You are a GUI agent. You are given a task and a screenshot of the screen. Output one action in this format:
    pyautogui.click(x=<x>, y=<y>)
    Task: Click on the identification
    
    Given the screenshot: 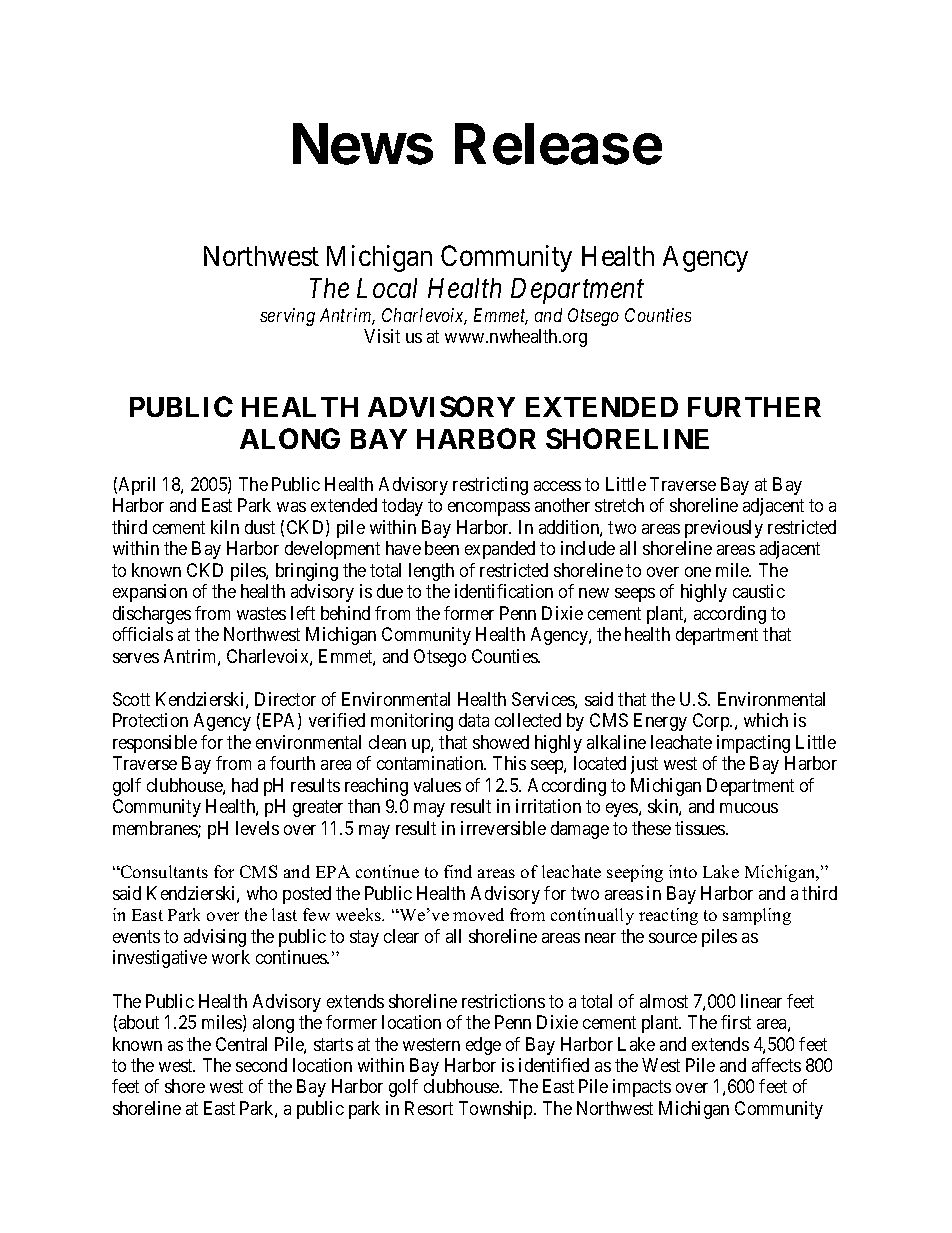 What is the action you would take?
    pyautogui.click(x=504, y=591)
